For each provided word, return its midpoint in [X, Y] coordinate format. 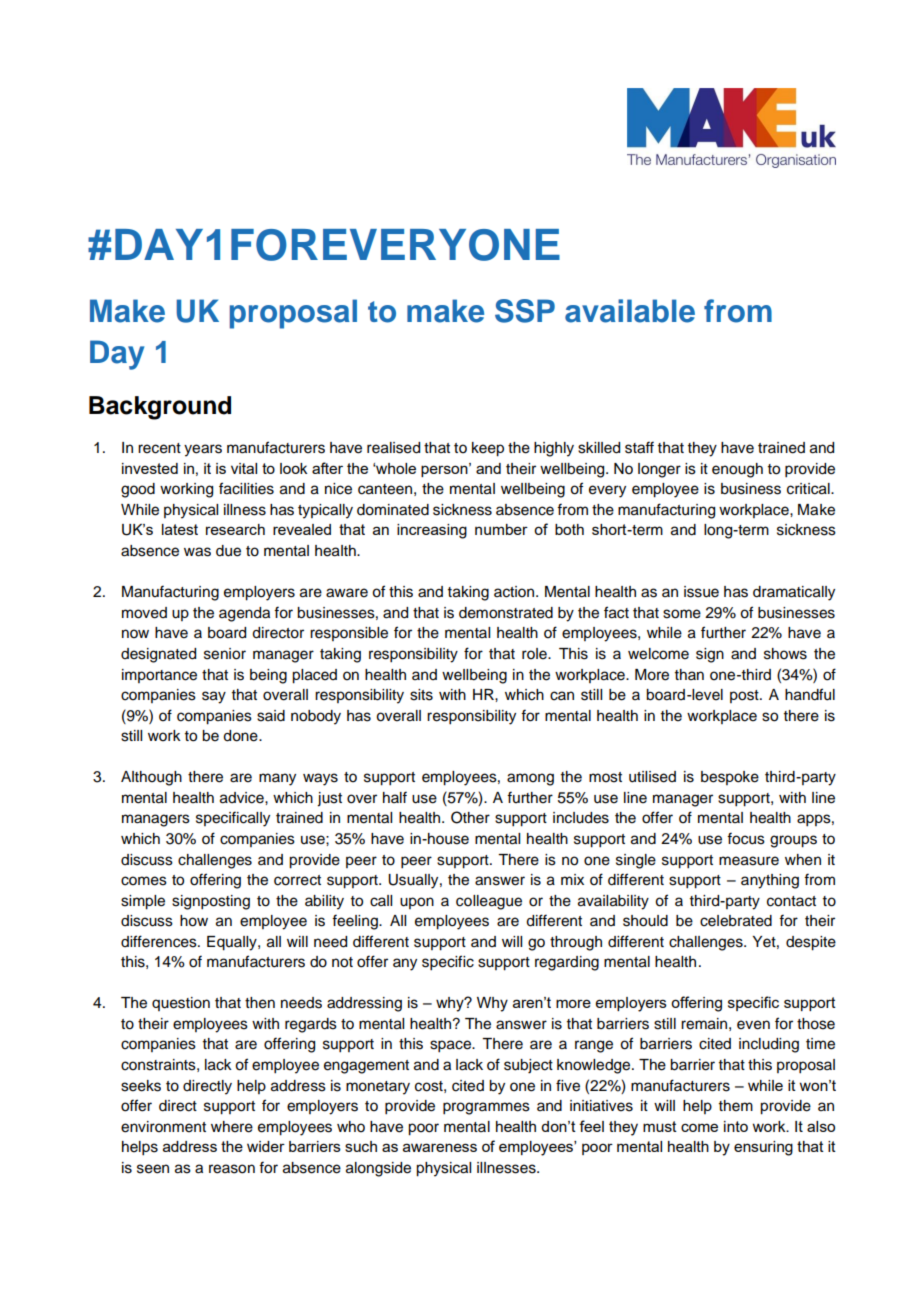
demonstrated [506, 613]
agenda [244, 614]
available [630, 311]
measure [749, 861]
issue [701, 592]
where [232, 1127]
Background [160, 408]
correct [297, 880]
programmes [486, 1108]
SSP [525, 311]
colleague [489, 902]
